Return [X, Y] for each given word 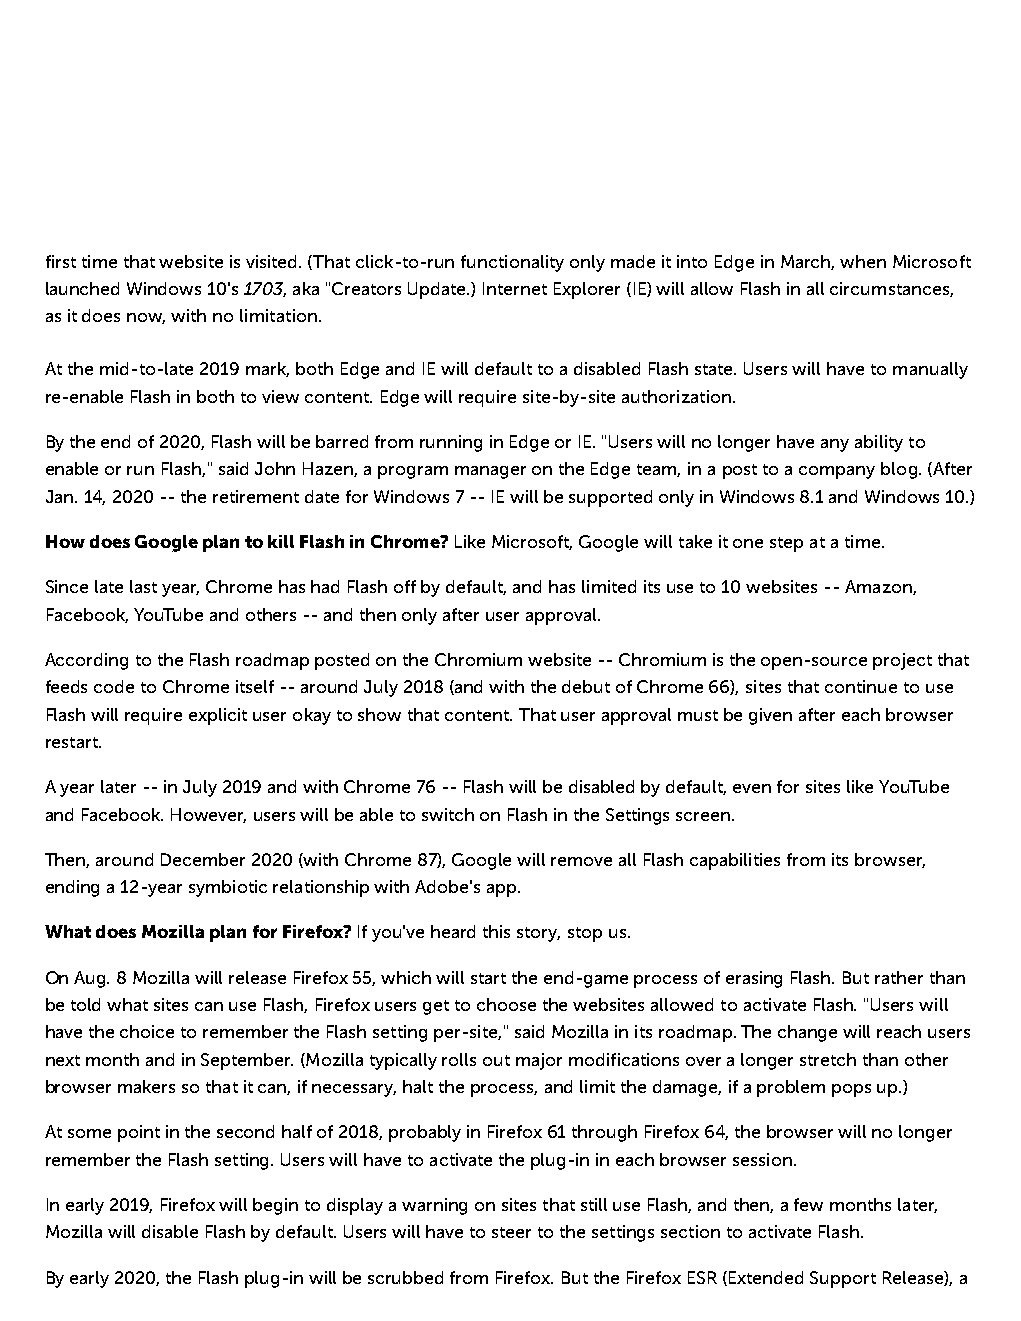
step [786, 544]
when [863, 261]
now [146, 318]
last [143, 586]
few [808, 1204]
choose [506, 1004]
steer [511, 1232]
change [807, 1033]
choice [147, 1031]
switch [448, 814]
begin [275, 1206]
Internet [515, 288]
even [752, 788]
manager [490, 472]
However [208, 815]
